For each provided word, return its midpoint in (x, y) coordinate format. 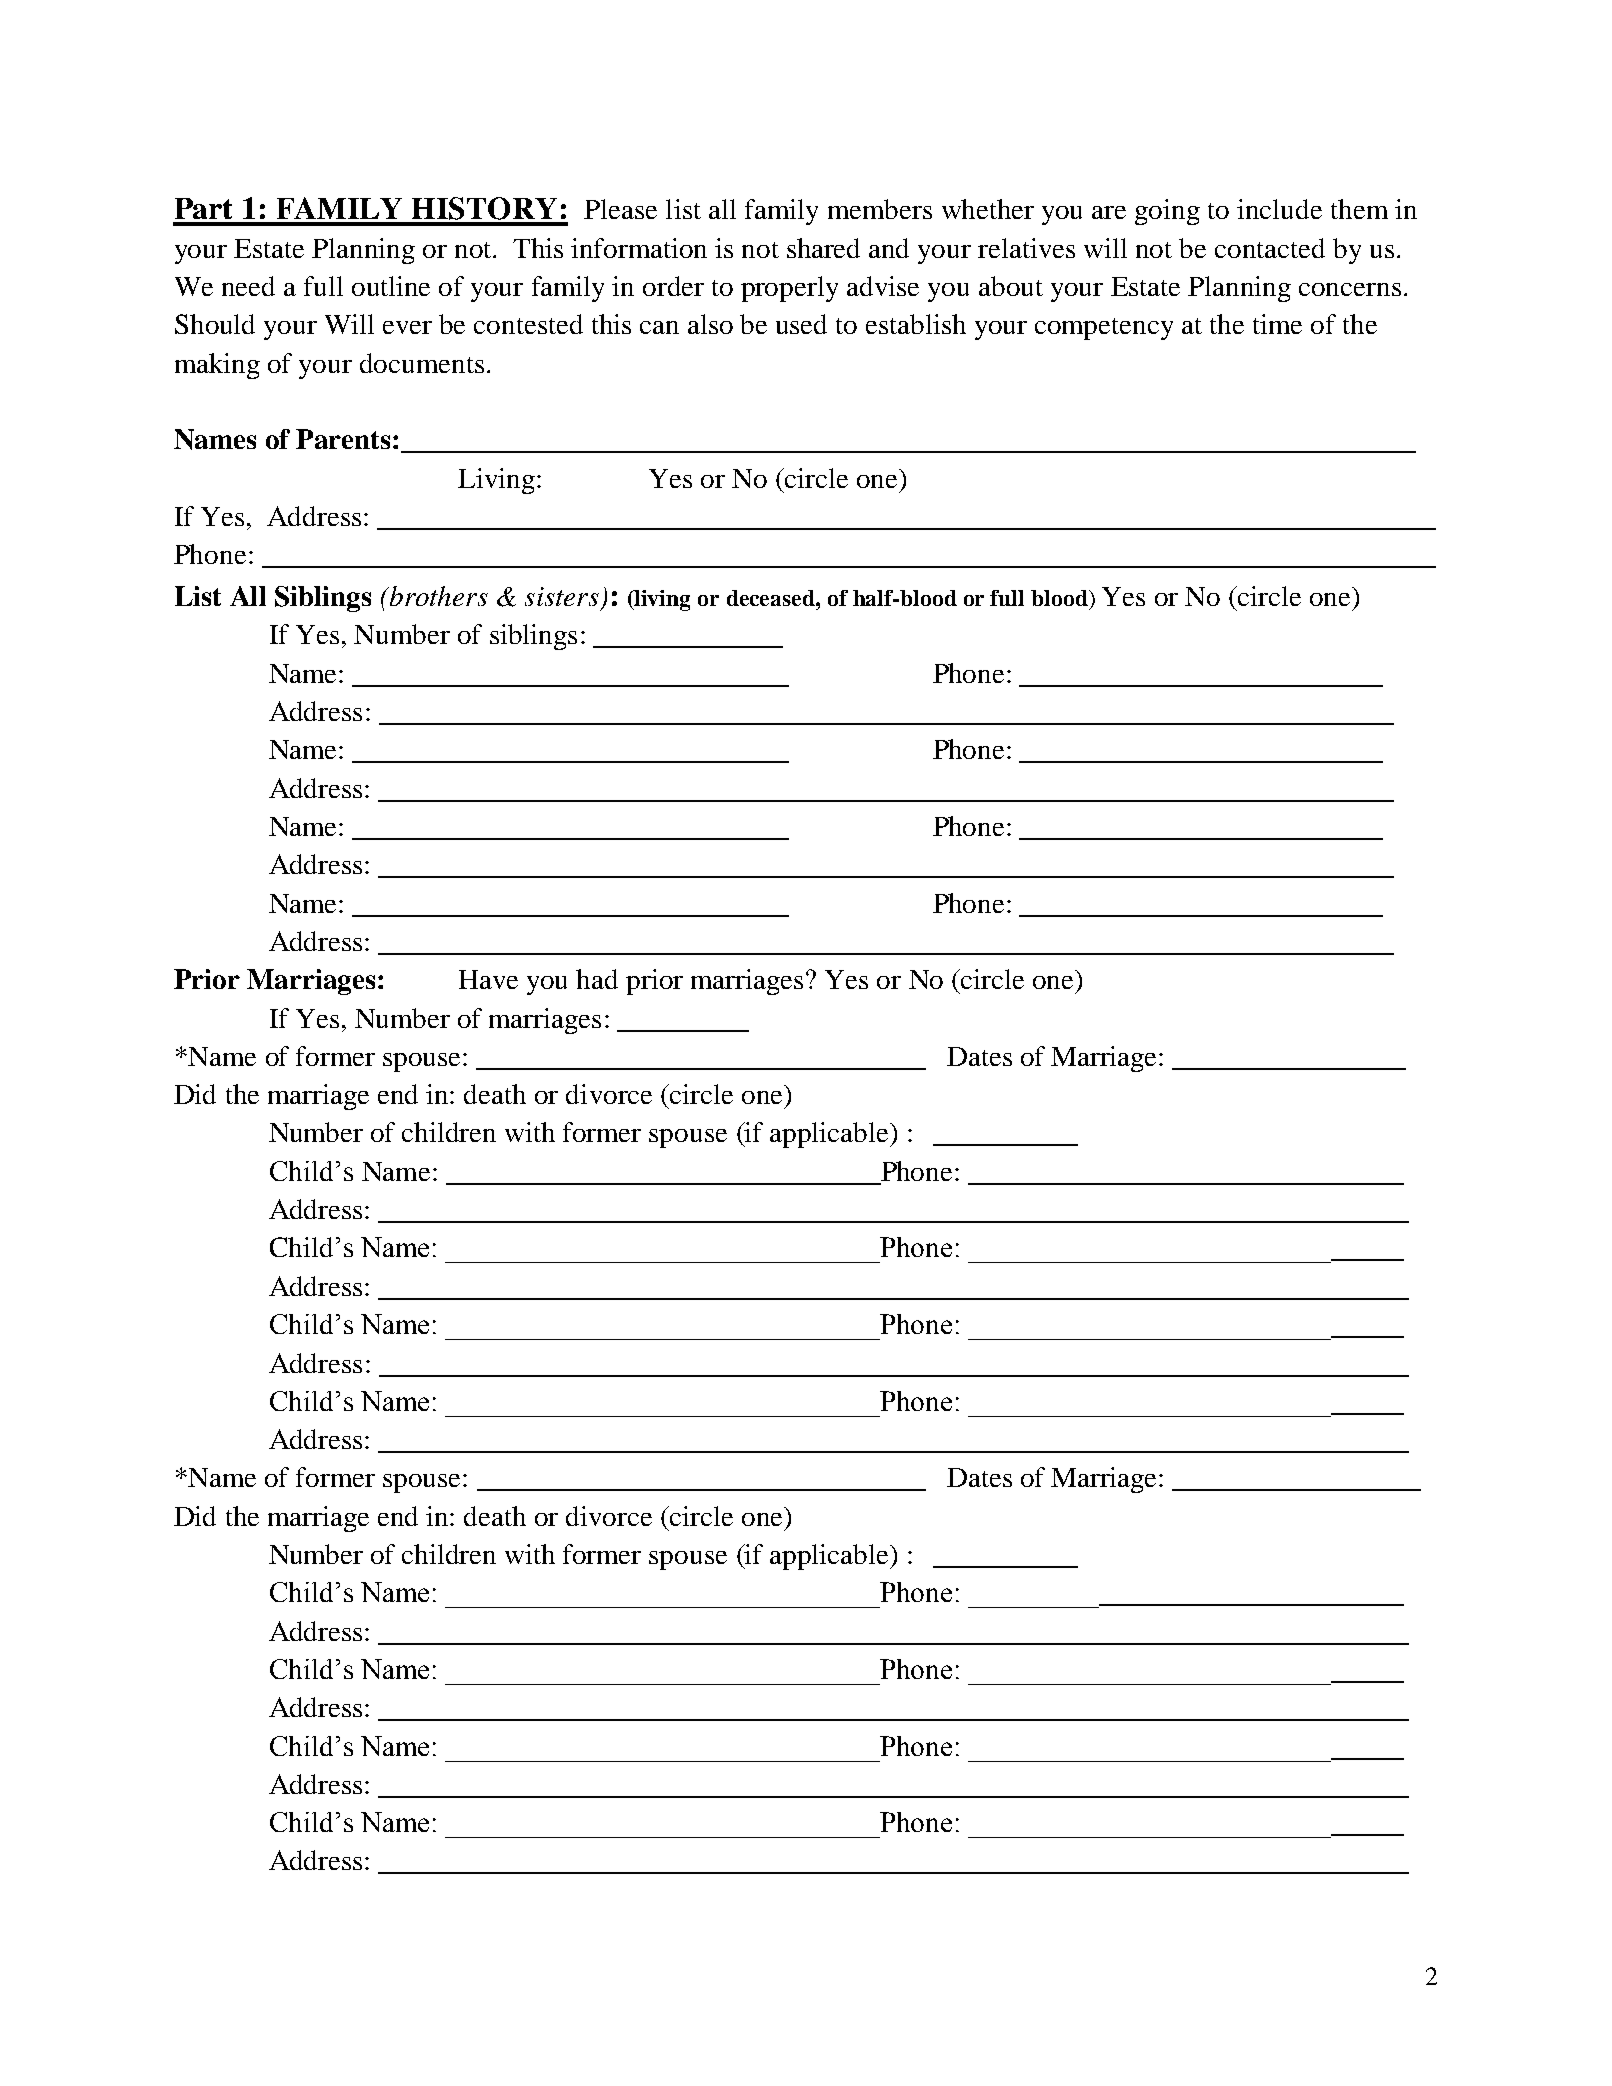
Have (488, 979)
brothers (438, 596)
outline (391, 286)
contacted (1270, 248)
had (597, 979)
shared (823, 248)
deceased (772, 598)
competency (1104, 329)
